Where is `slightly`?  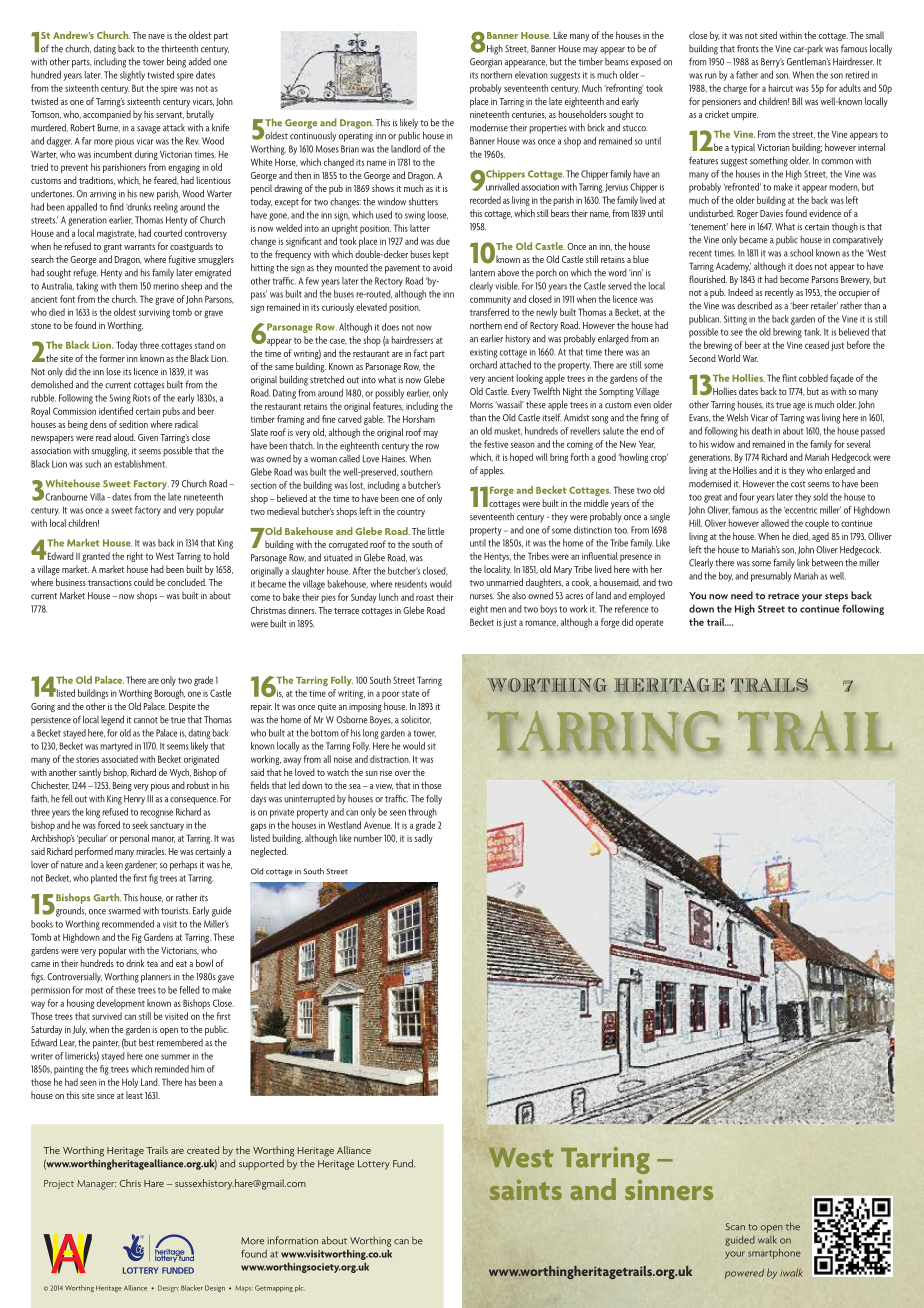
slightly is located at coordinates (132, 76).
